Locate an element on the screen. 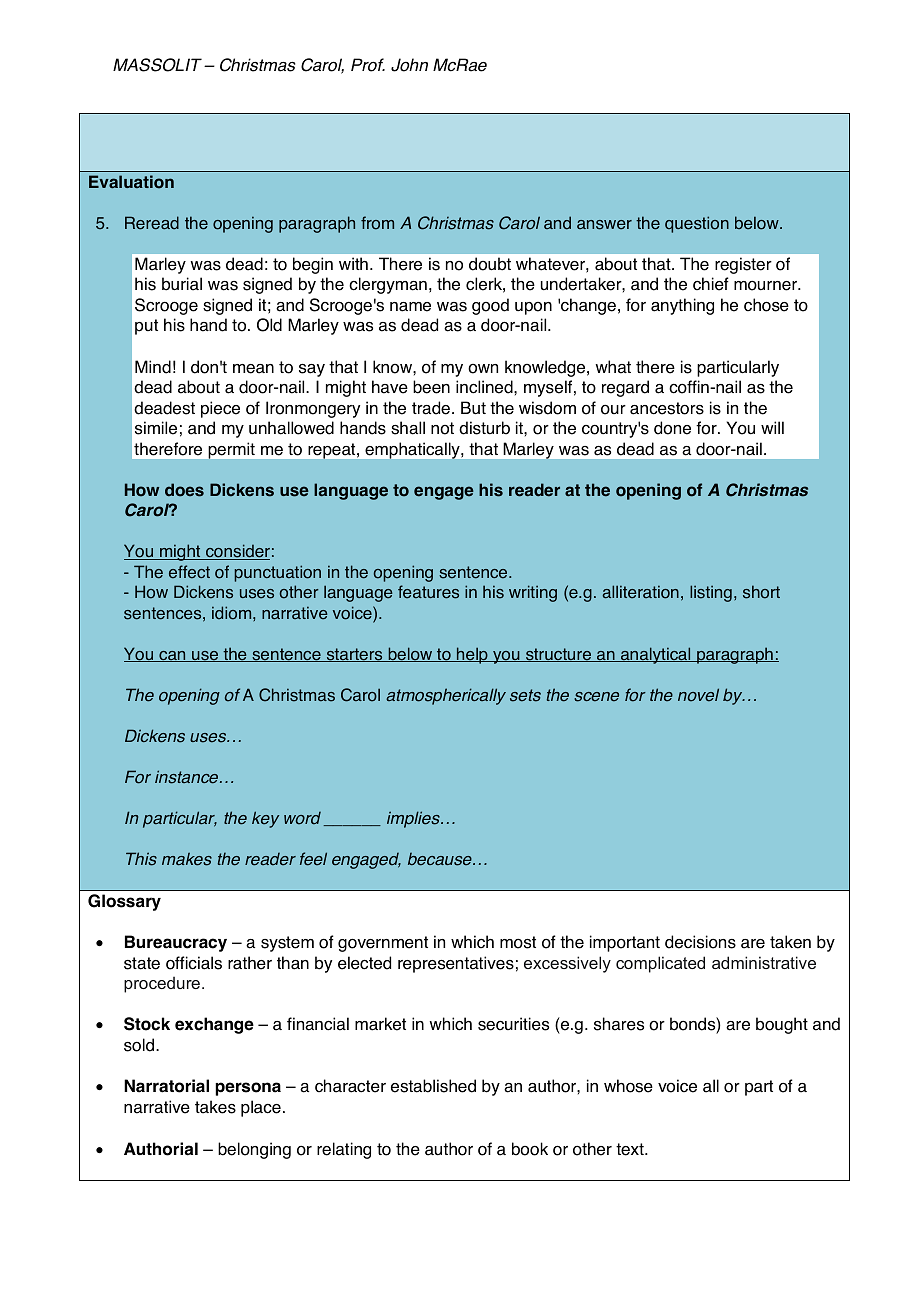 This screenshot has width=924, height=1308. mean is located at coordinates (253, 369).
